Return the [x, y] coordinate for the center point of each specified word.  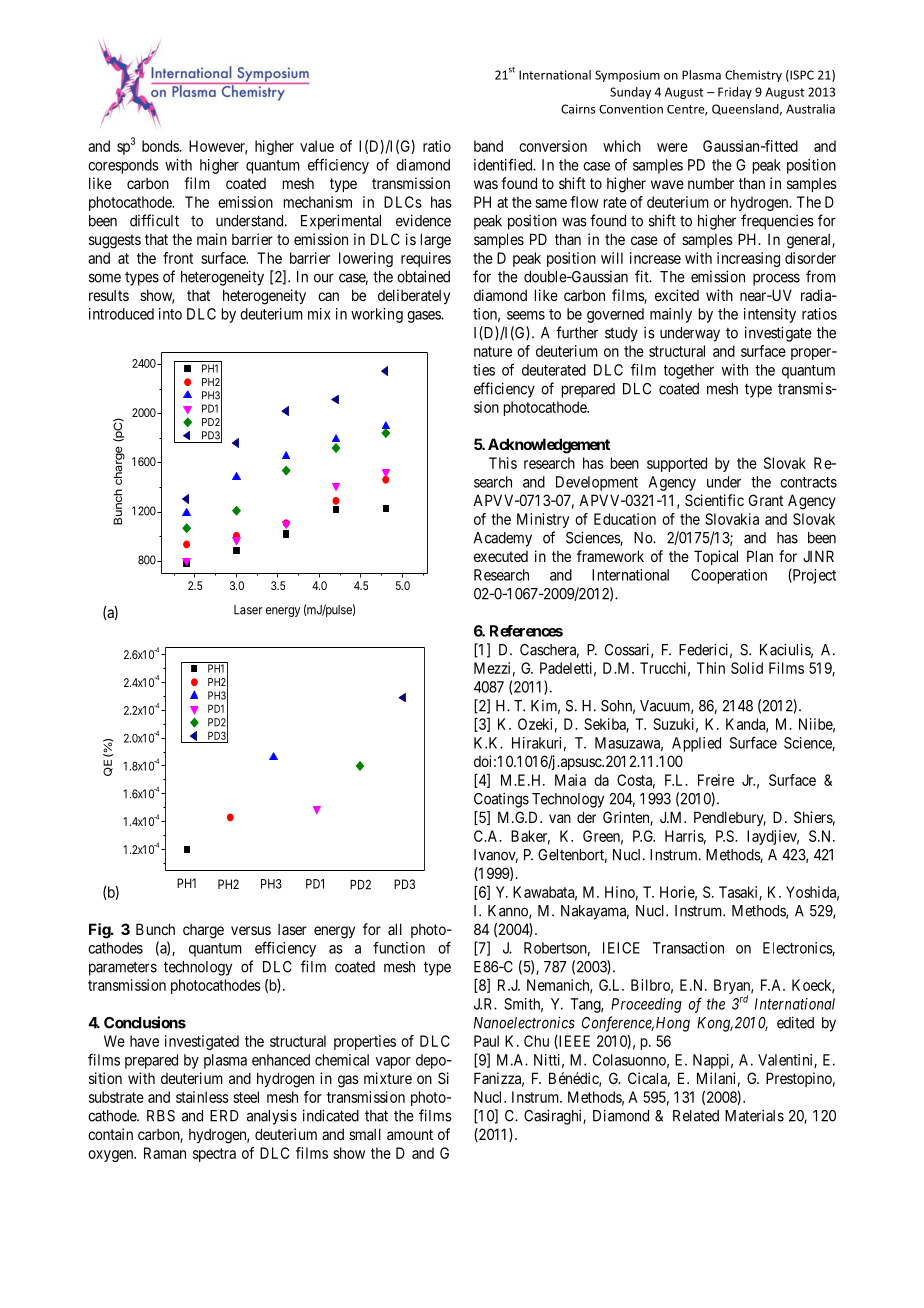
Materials [754, 1115]
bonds [161, 146]
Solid [747, 668]
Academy [503, 539]
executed [501, 556]
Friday [735, 93]
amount [410, 1134]
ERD [224, 1116]
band [488, 146]
